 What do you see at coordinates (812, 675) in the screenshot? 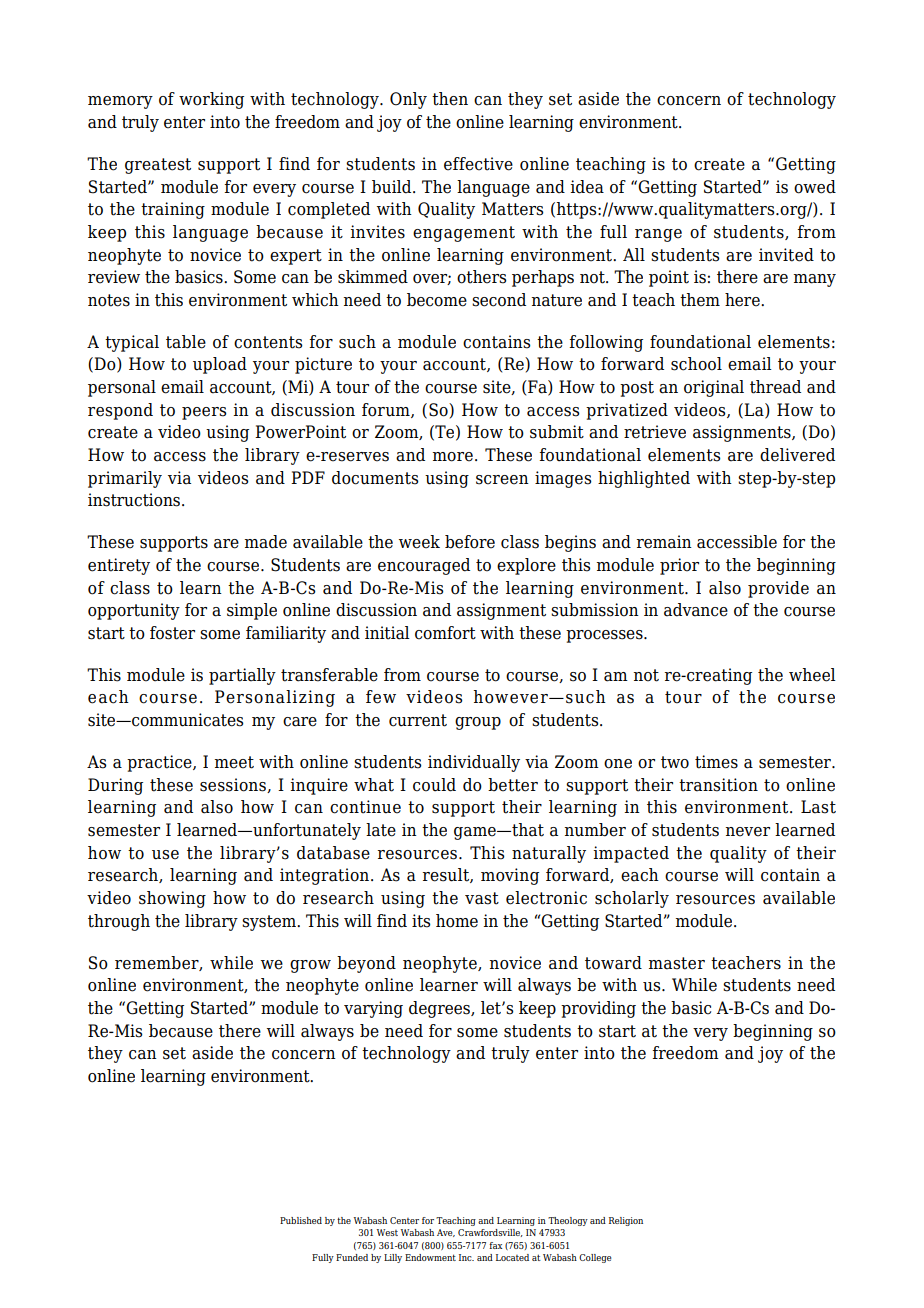
I see `wheel` at bounding box center [812, 675].
